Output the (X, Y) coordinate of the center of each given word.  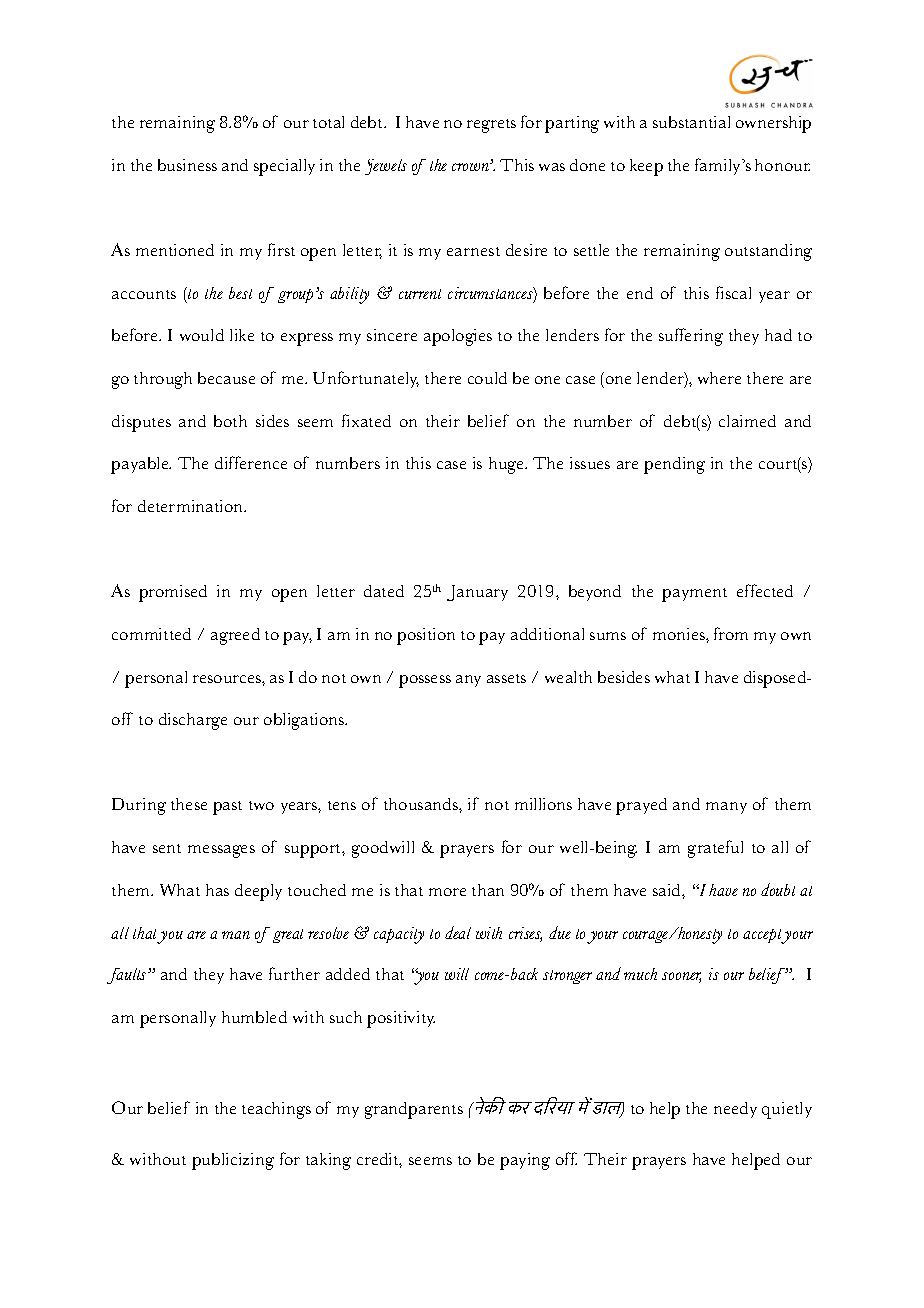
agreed (235, 636)
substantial (691, 122)
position (426, 636)
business (187, 165)
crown (471, 167)
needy (735, 1110)
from (731, 633)
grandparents (414, 1110)
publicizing (233, 1161)
